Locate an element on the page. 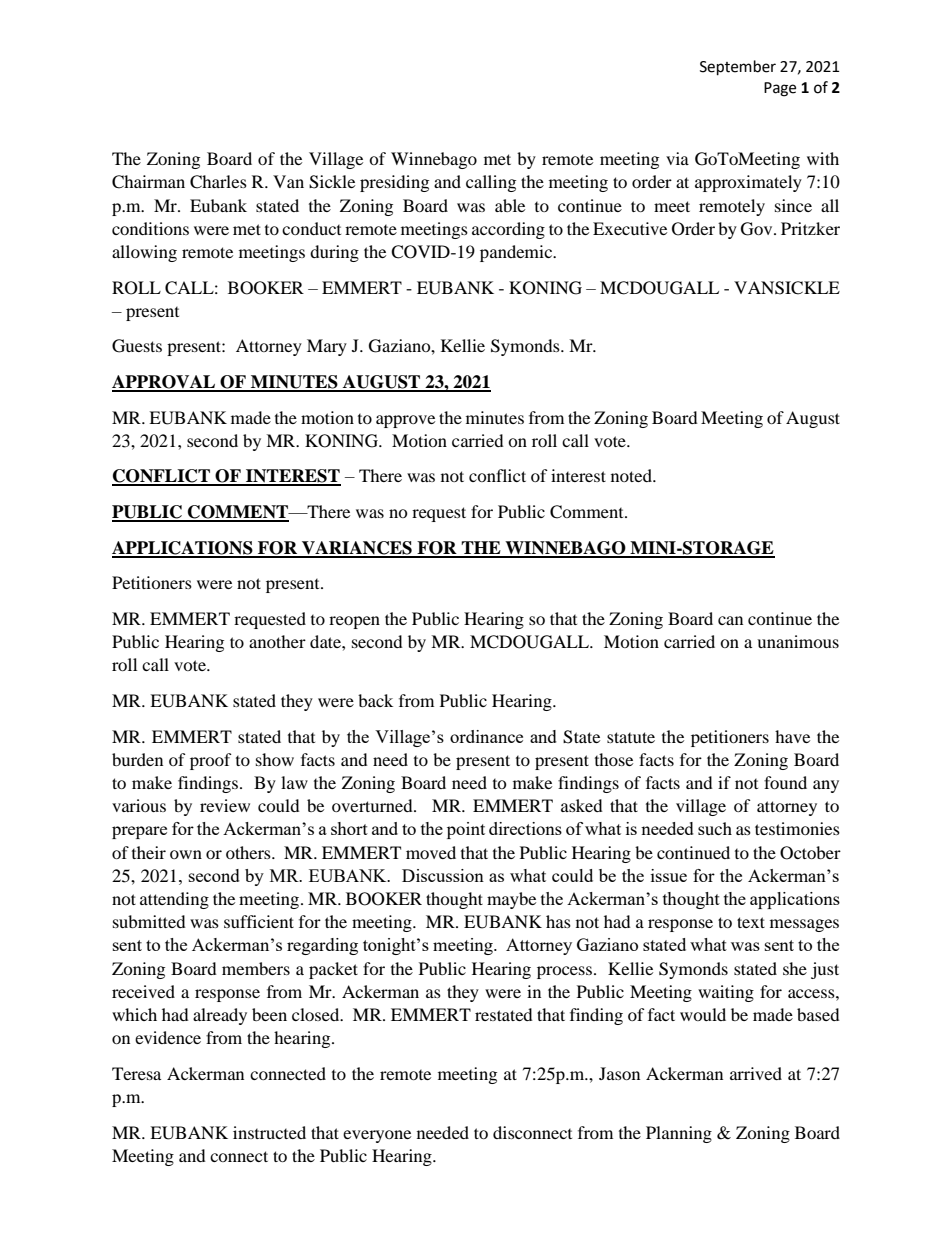 The height and width of the image is (1233, 952). ordinance is located at coordinates (486, 736).
